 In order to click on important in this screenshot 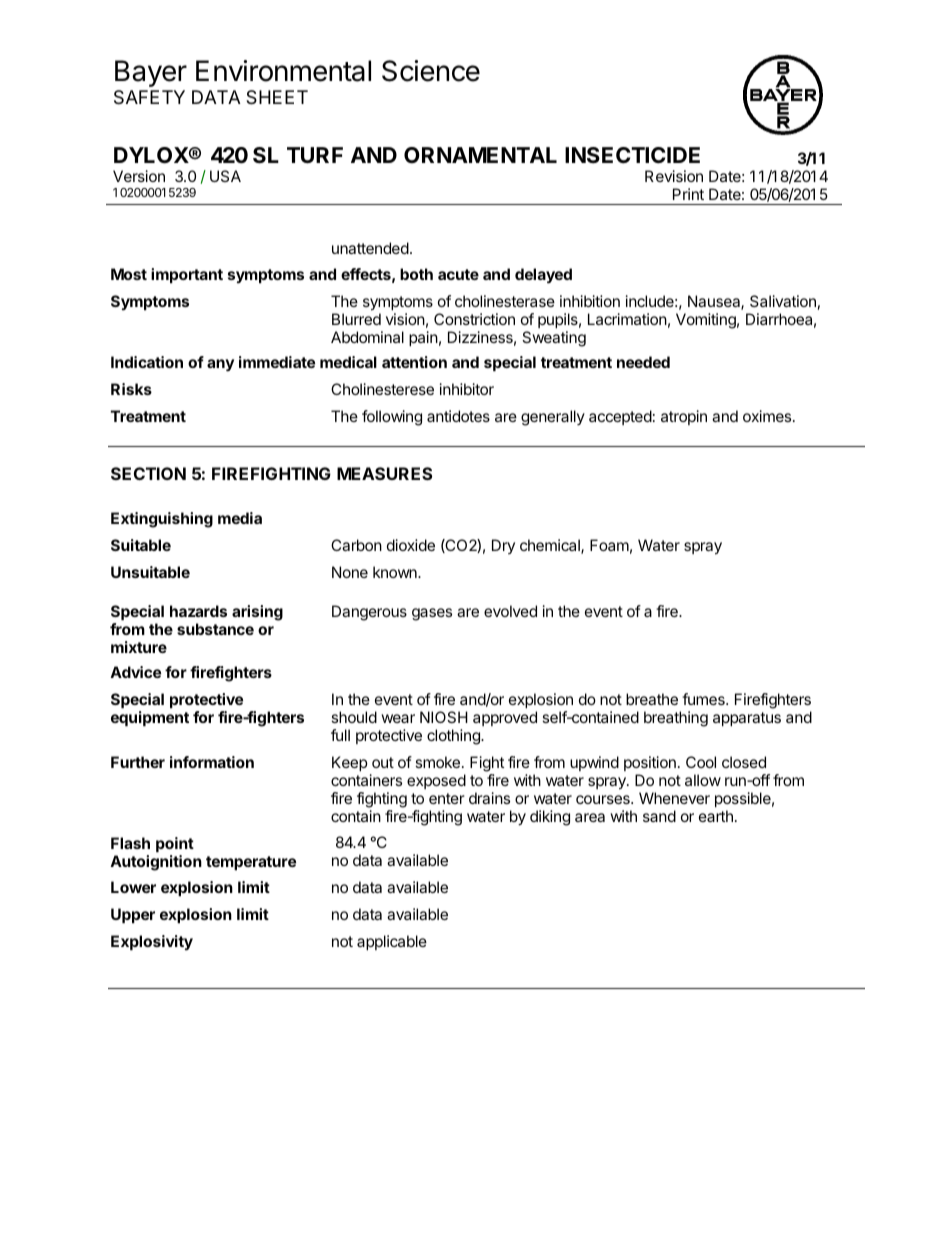, I will do `click(187, 275)`.
